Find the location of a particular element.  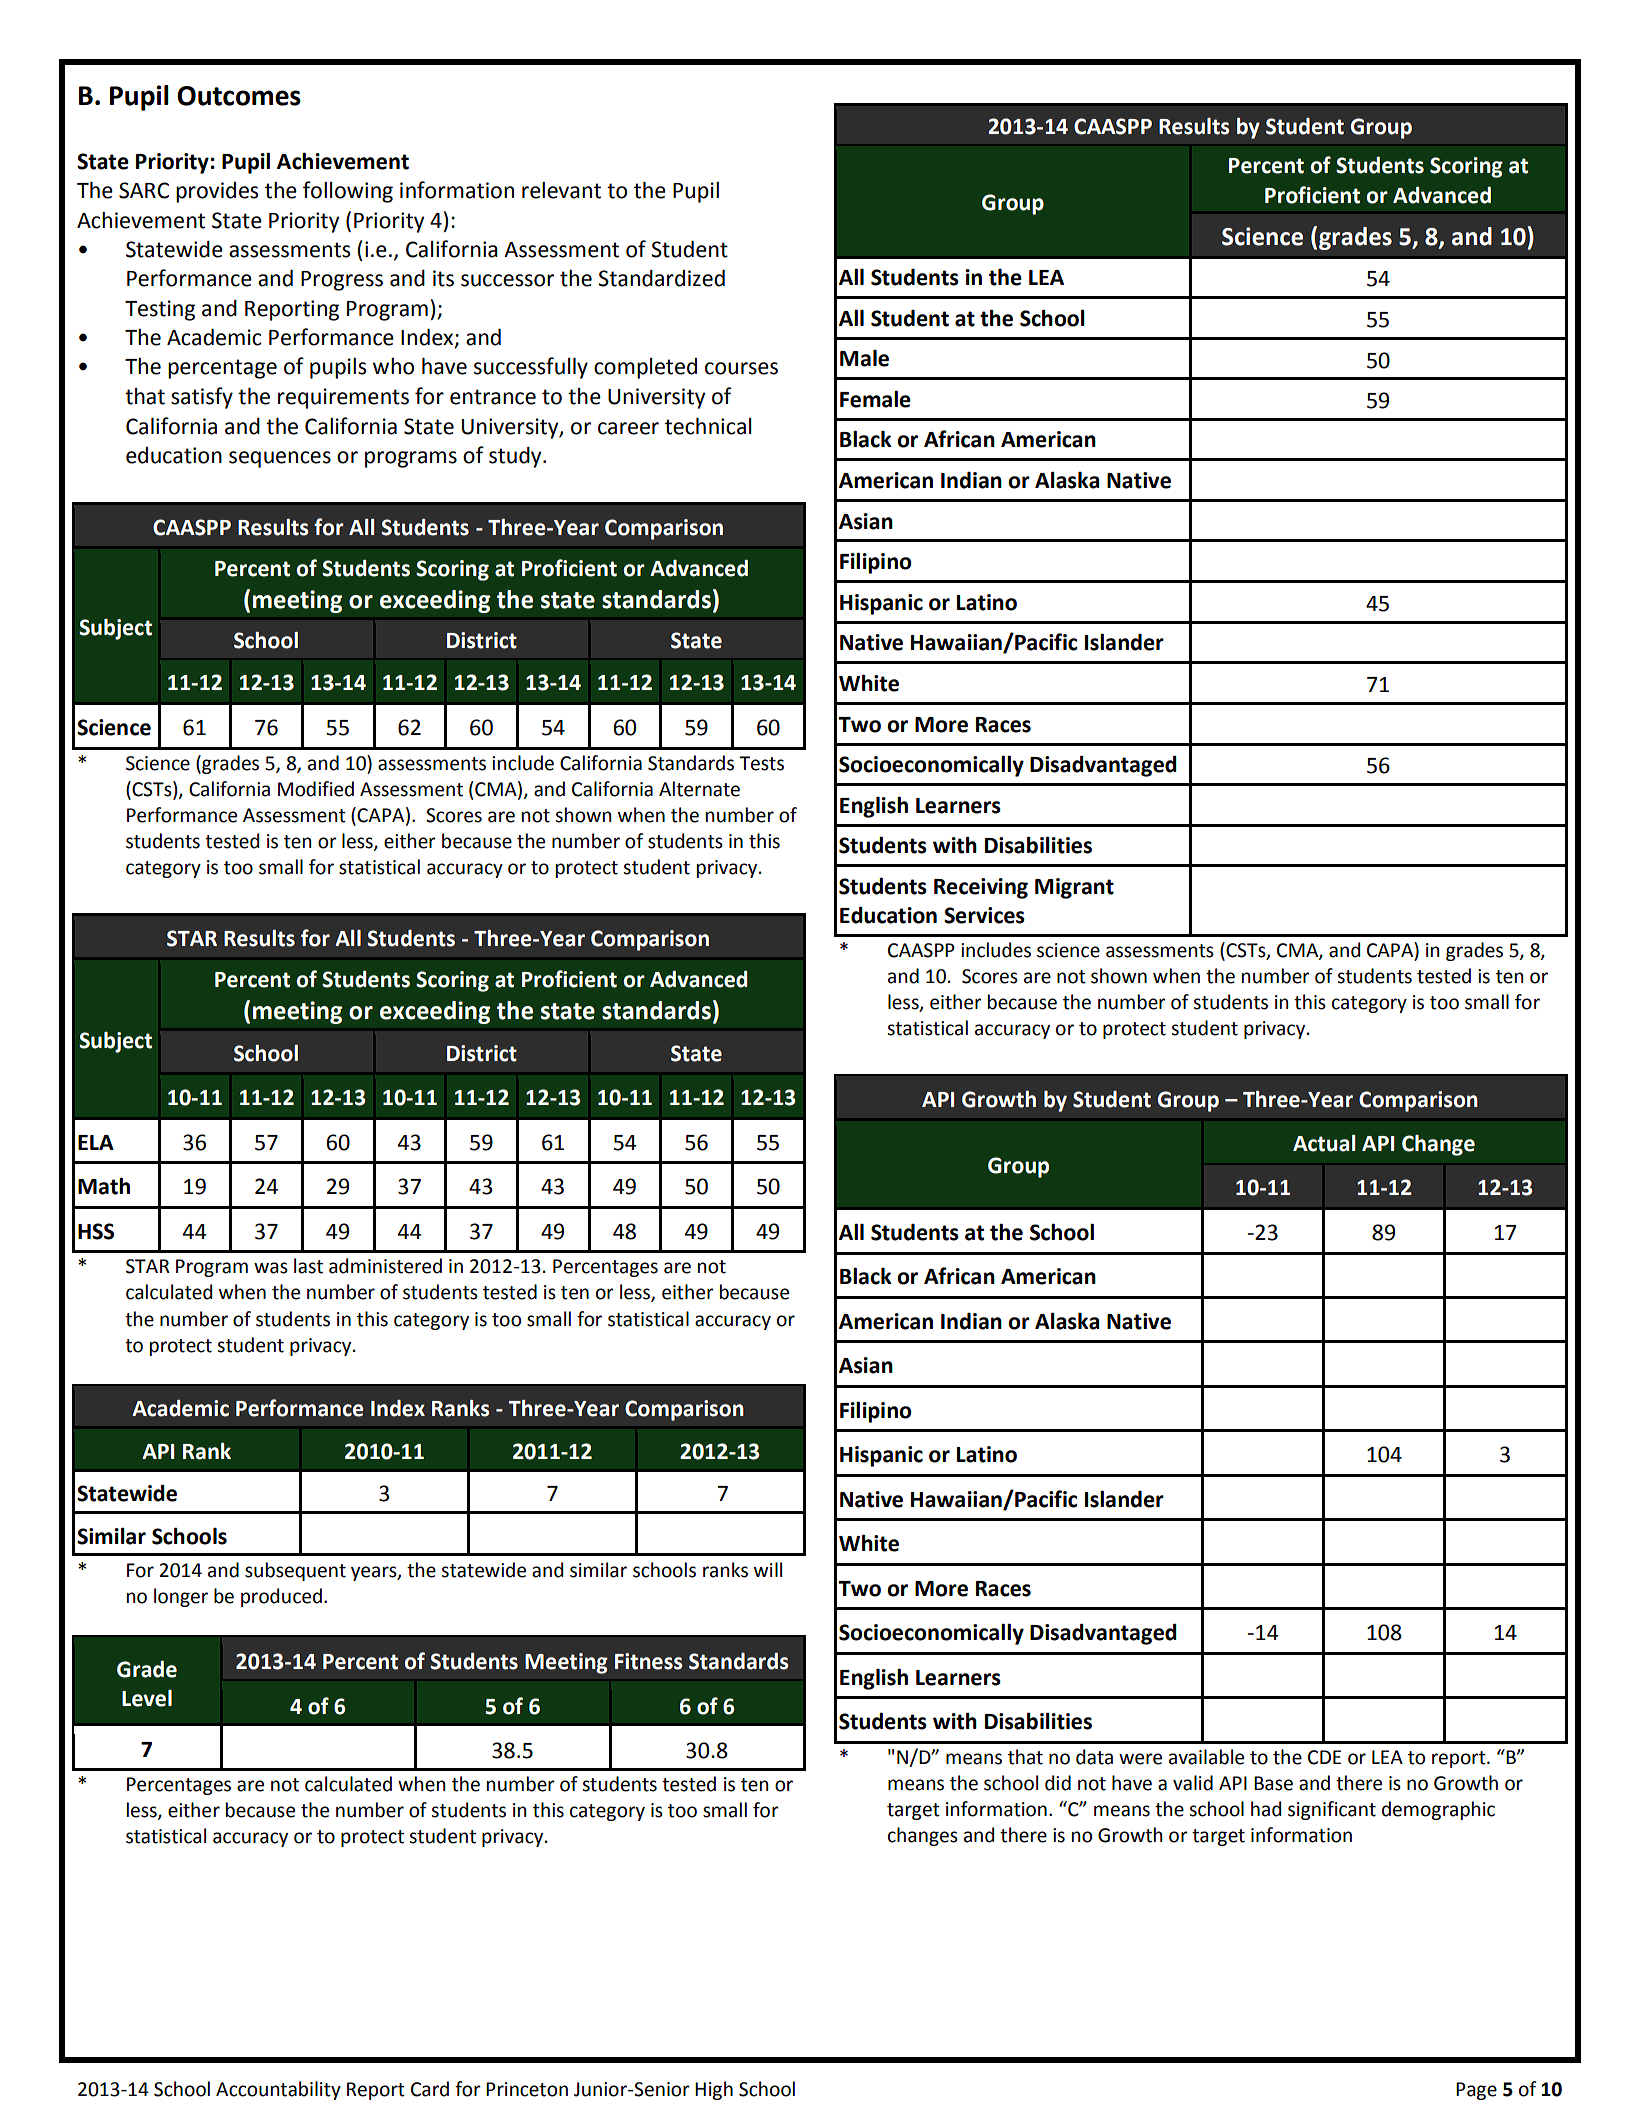

subsequent is located at coordinates (295, 1571).
